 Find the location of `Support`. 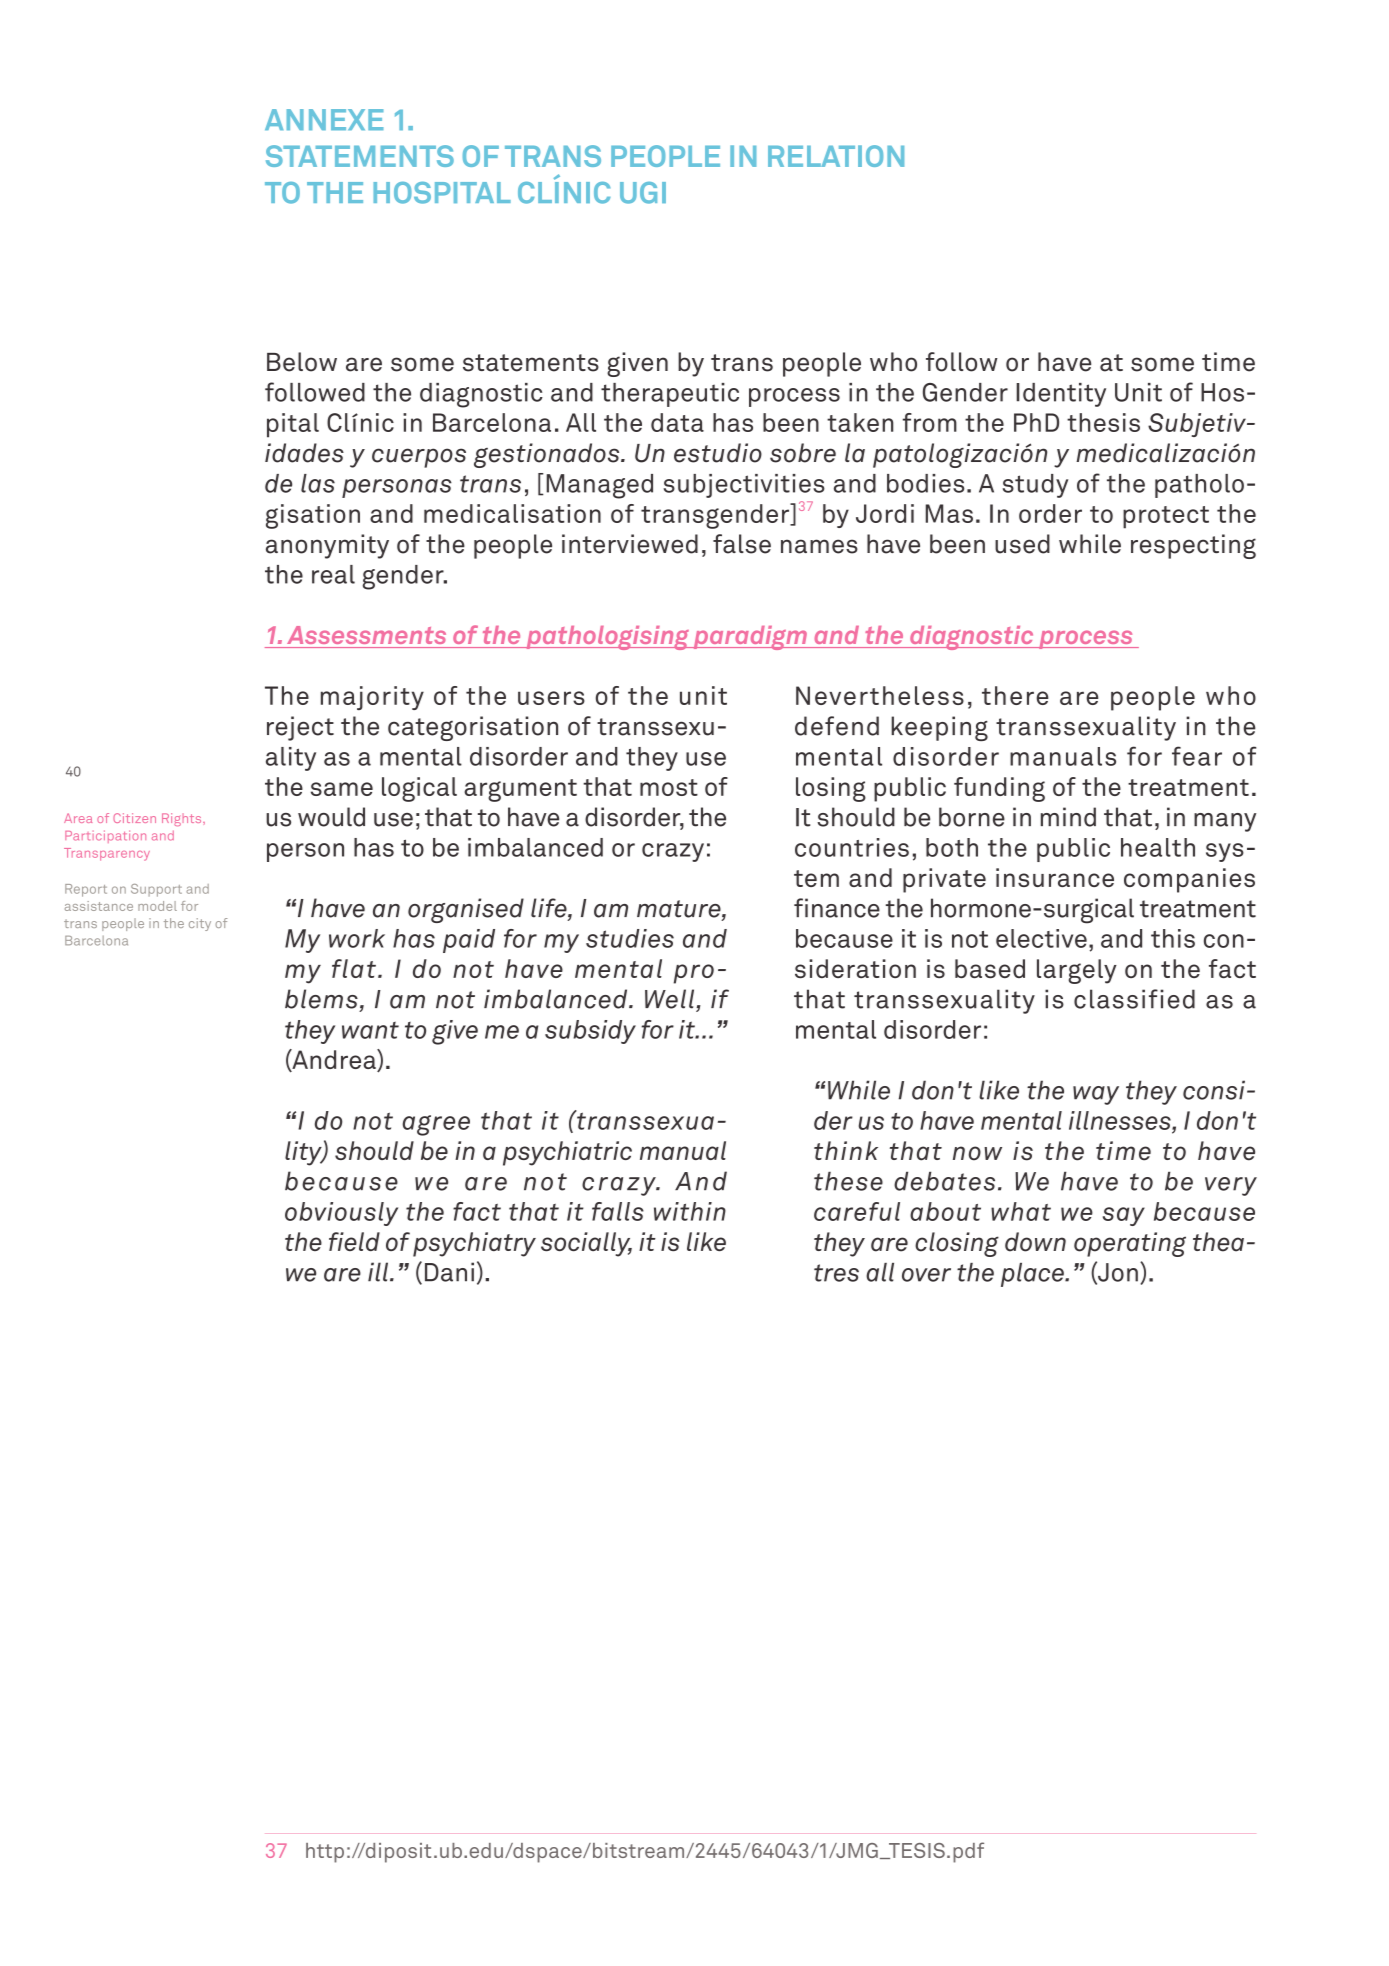

Support is located at coordinates (156, 890).
